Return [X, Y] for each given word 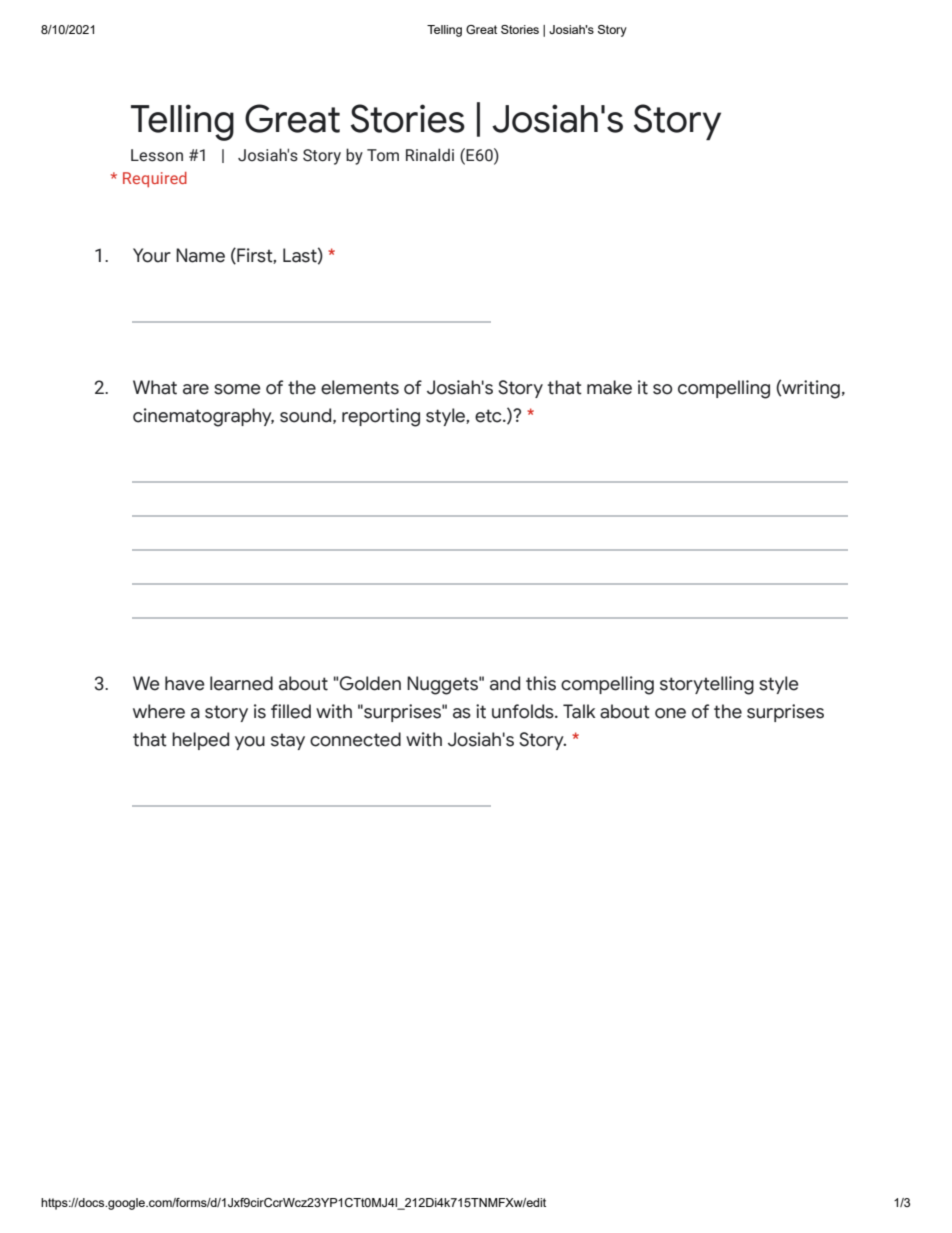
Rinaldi [430, 155]
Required [155, 180]
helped [200, 741]
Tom [383, 155]
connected [355, 739]
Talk [579, 711]
